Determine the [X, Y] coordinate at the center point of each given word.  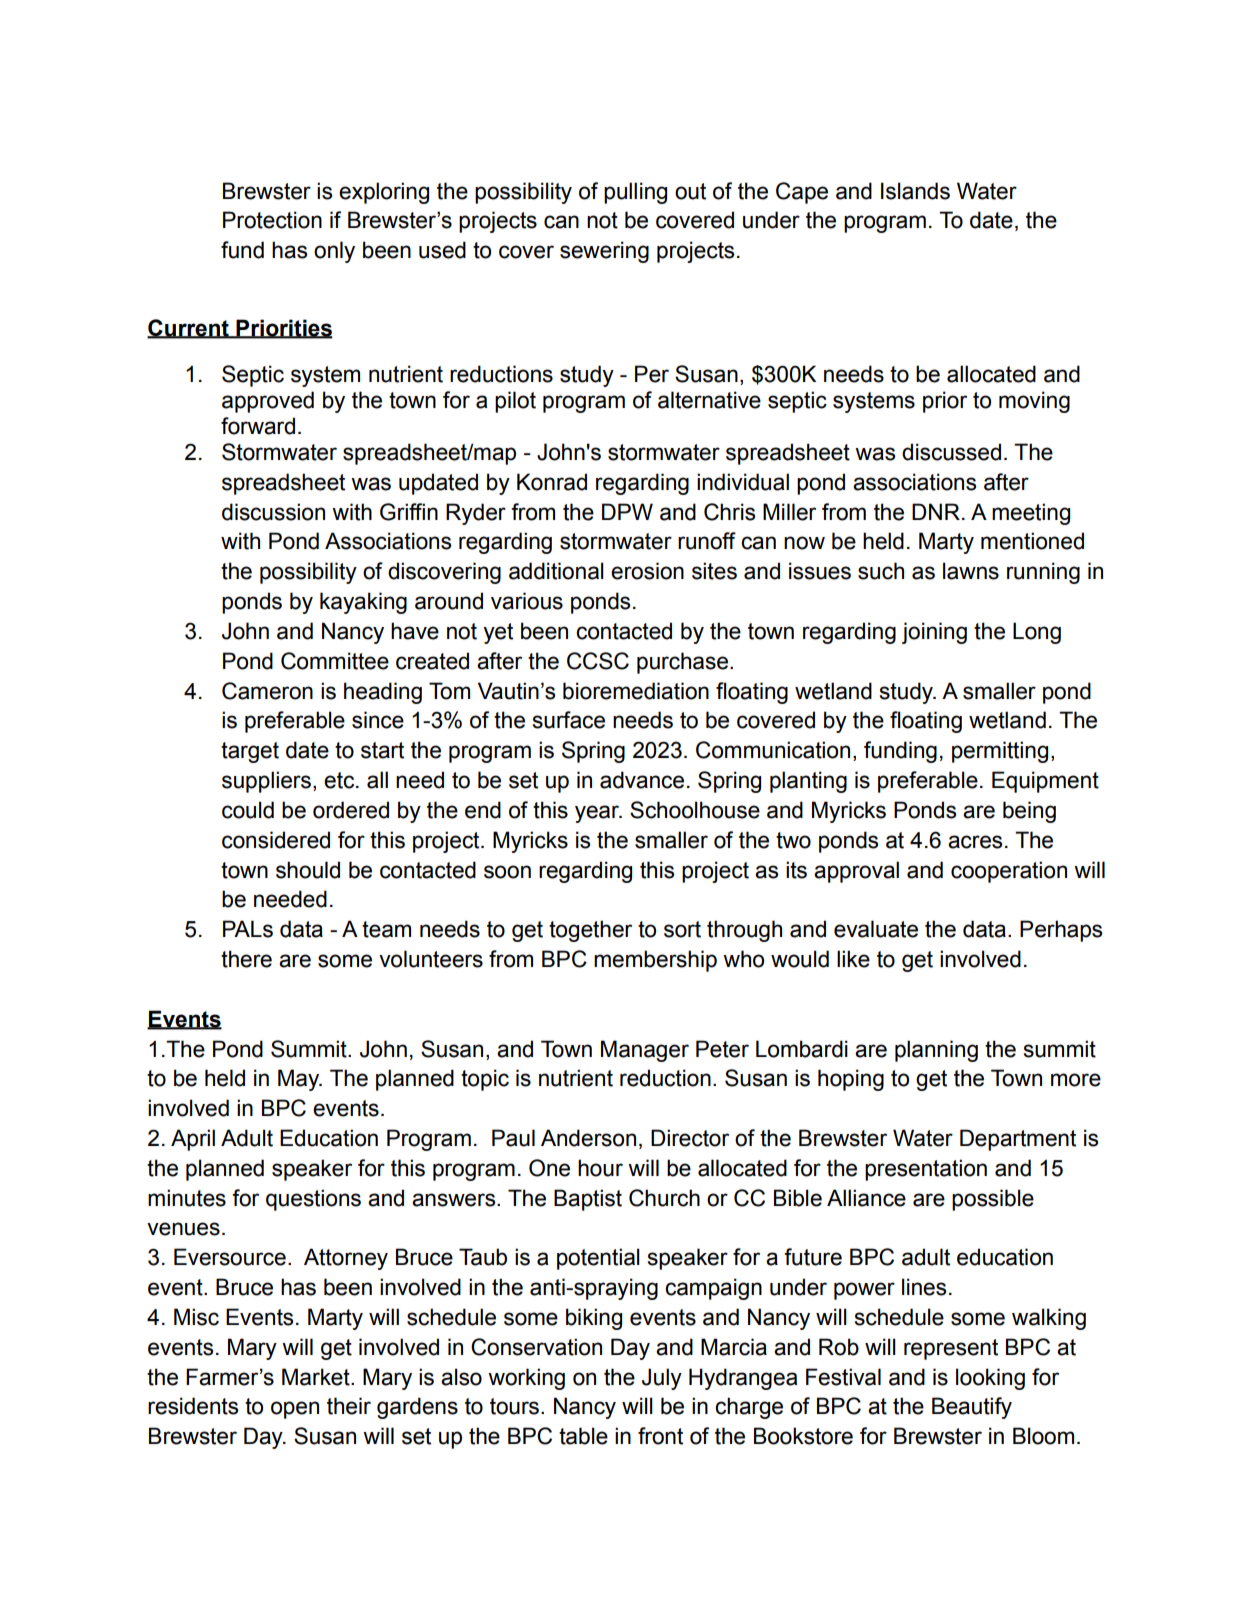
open [295, 1410]
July [662, 1379]
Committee [335, 661]
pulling [635, 193]
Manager [645, 1051]
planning [936, 1051]
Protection [272, 220]
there [246, 959]
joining [934, 633]
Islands [915, 191]
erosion [647, 571]
